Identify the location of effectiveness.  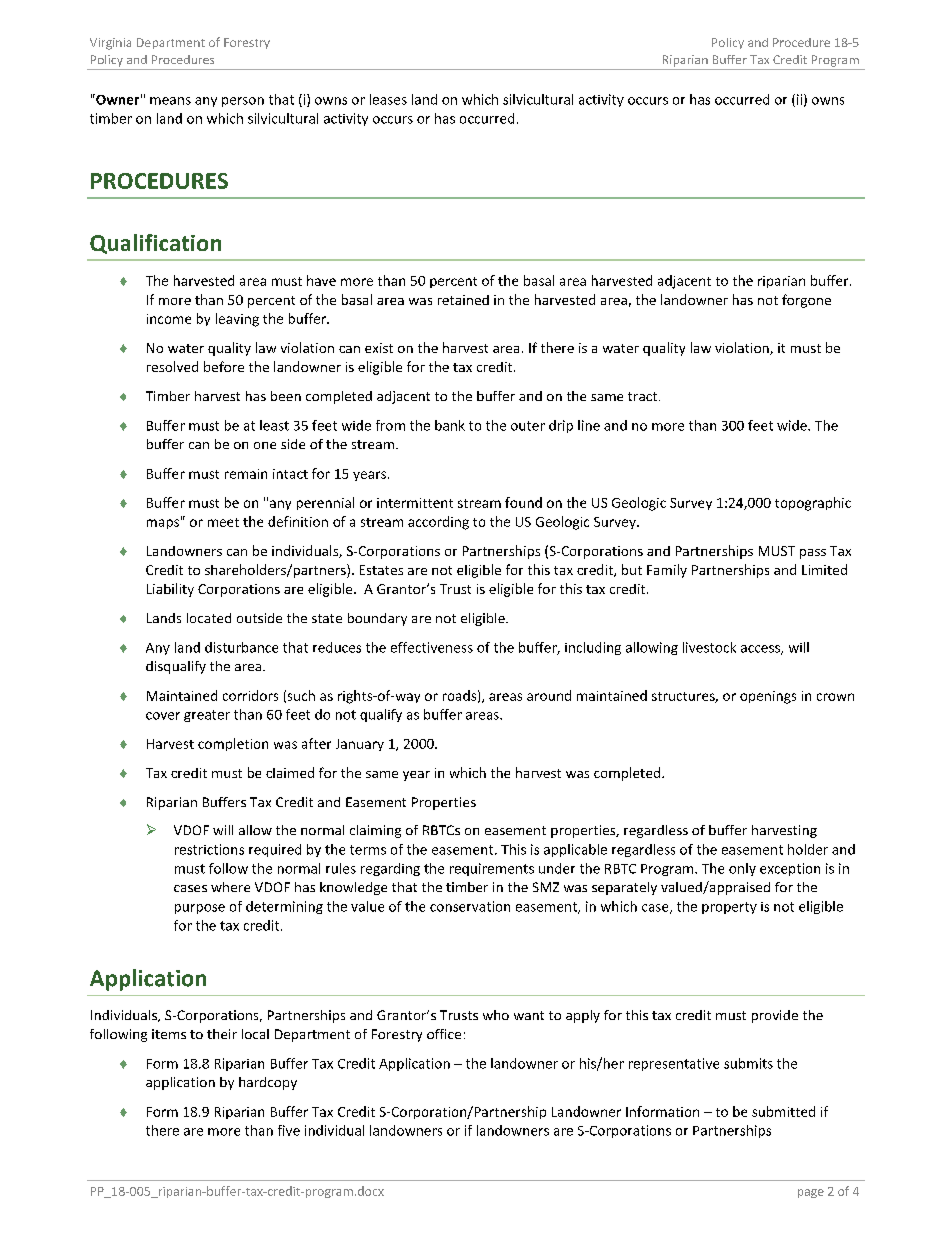
(432, 647).
